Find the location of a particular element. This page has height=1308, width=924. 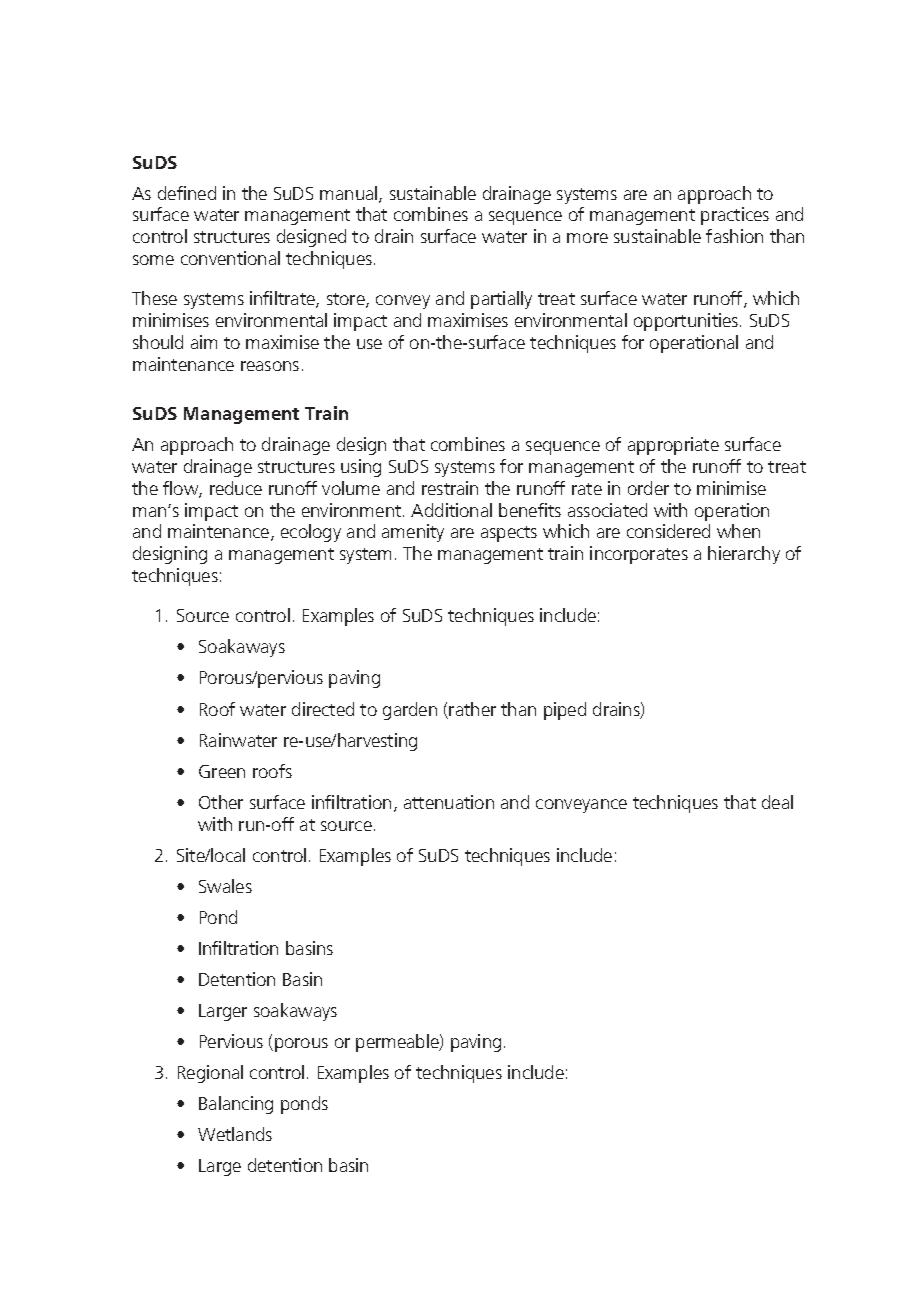

hierarchy is located at coordinates (744, 555).
